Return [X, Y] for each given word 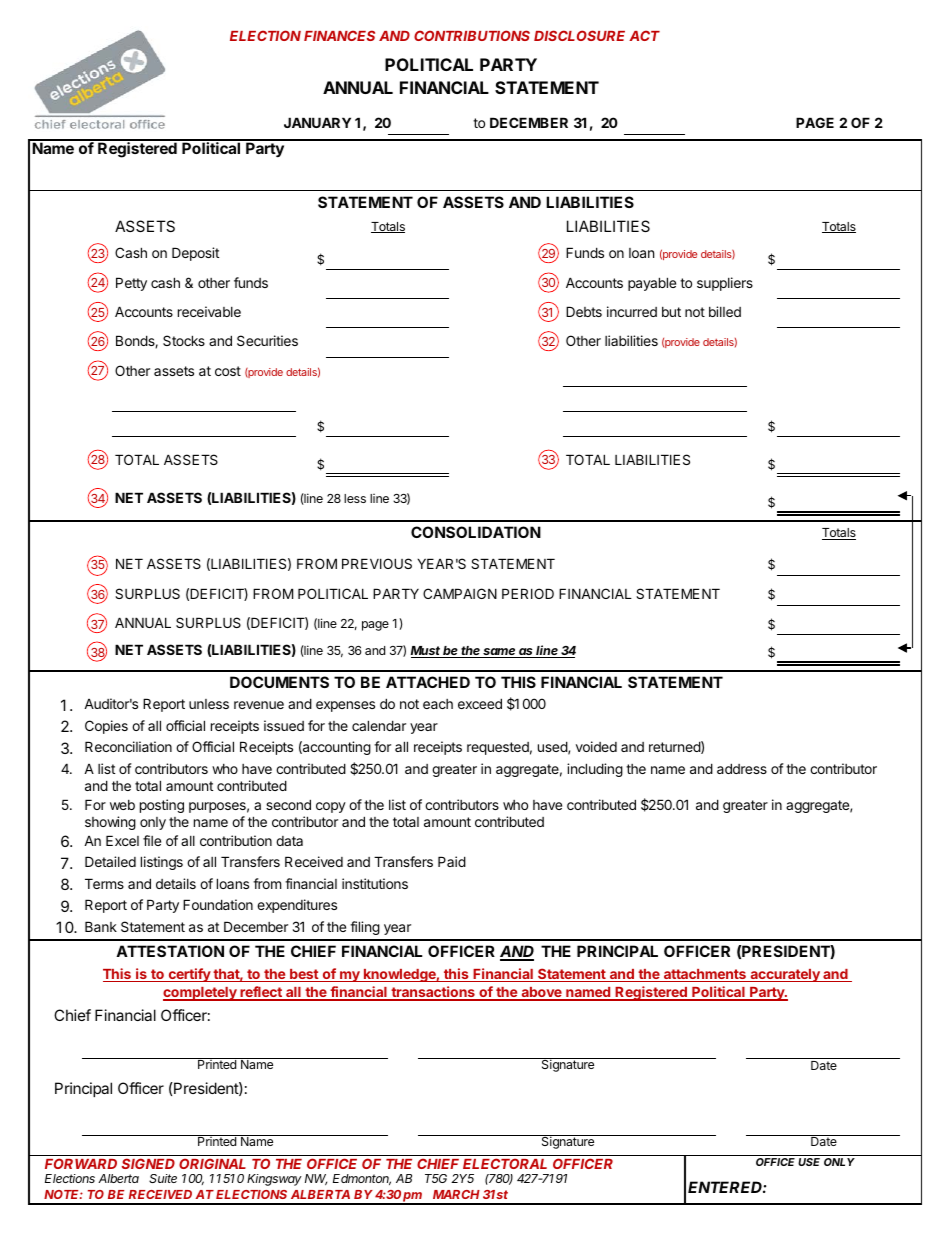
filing [365, 928]
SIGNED [148, 1163]
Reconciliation [128, 746]
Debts [584, 311]
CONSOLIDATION [476, 532]
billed [725, 311]
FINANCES [339, 35]
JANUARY [317, 122]
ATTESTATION [170, 951]
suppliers [725, 284]
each [438, 704]
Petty [131, 284]
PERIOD [528, 593]
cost [228, 371]
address [742, 768]
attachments [704, 975]
